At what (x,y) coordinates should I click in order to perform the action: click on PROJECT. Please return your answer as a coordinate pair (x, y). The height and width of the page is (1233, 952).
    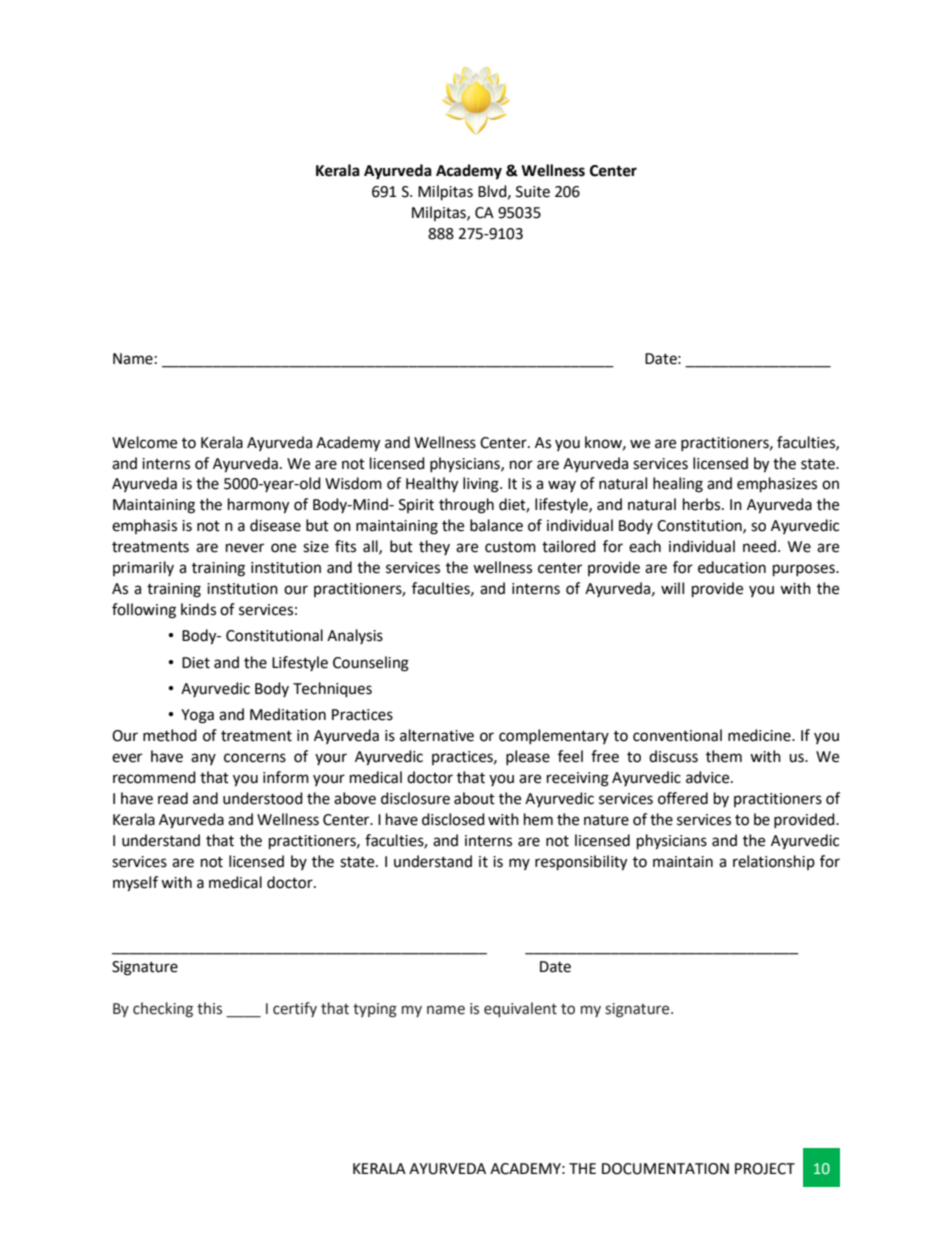
    Looking at the image, I should click on (765, 1169).
